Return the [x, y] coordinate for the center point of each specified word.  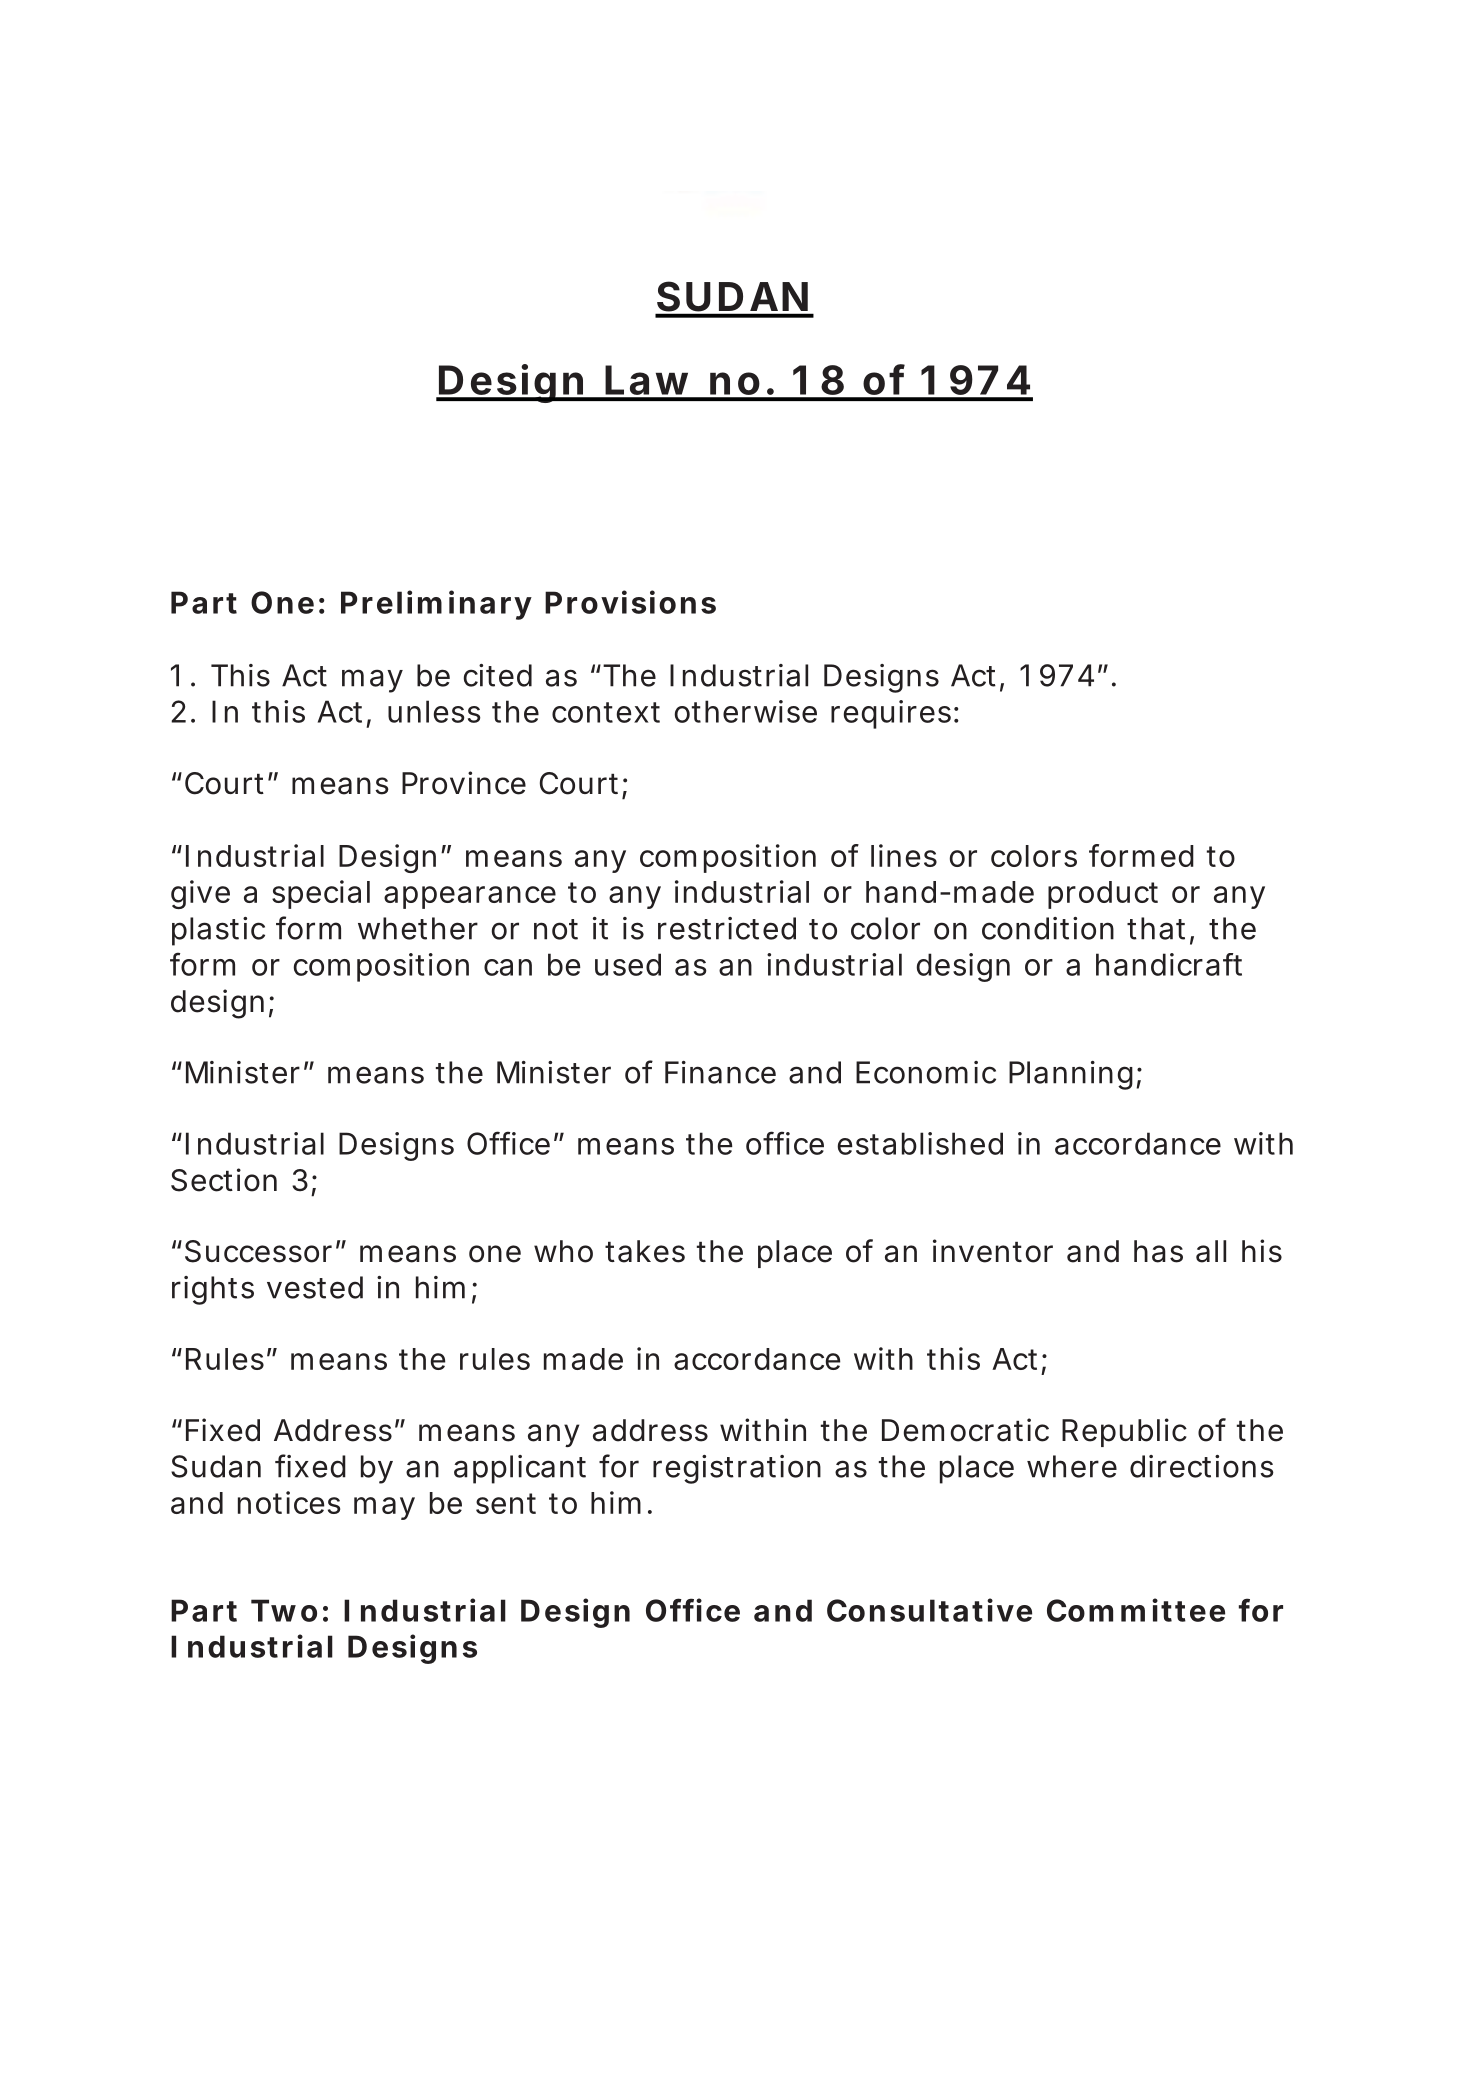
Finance [720, 1072]
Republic [1124, 1432]
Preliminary [436, 605]
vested [315, 1287]
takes [645, 1251]
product [1103, 895]
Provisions [630, 602]
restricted [727, 928]
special [321, 894]
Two [284, 1610]
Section [224, 1180]
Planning [1071, 1075]
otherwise [746, 711]
